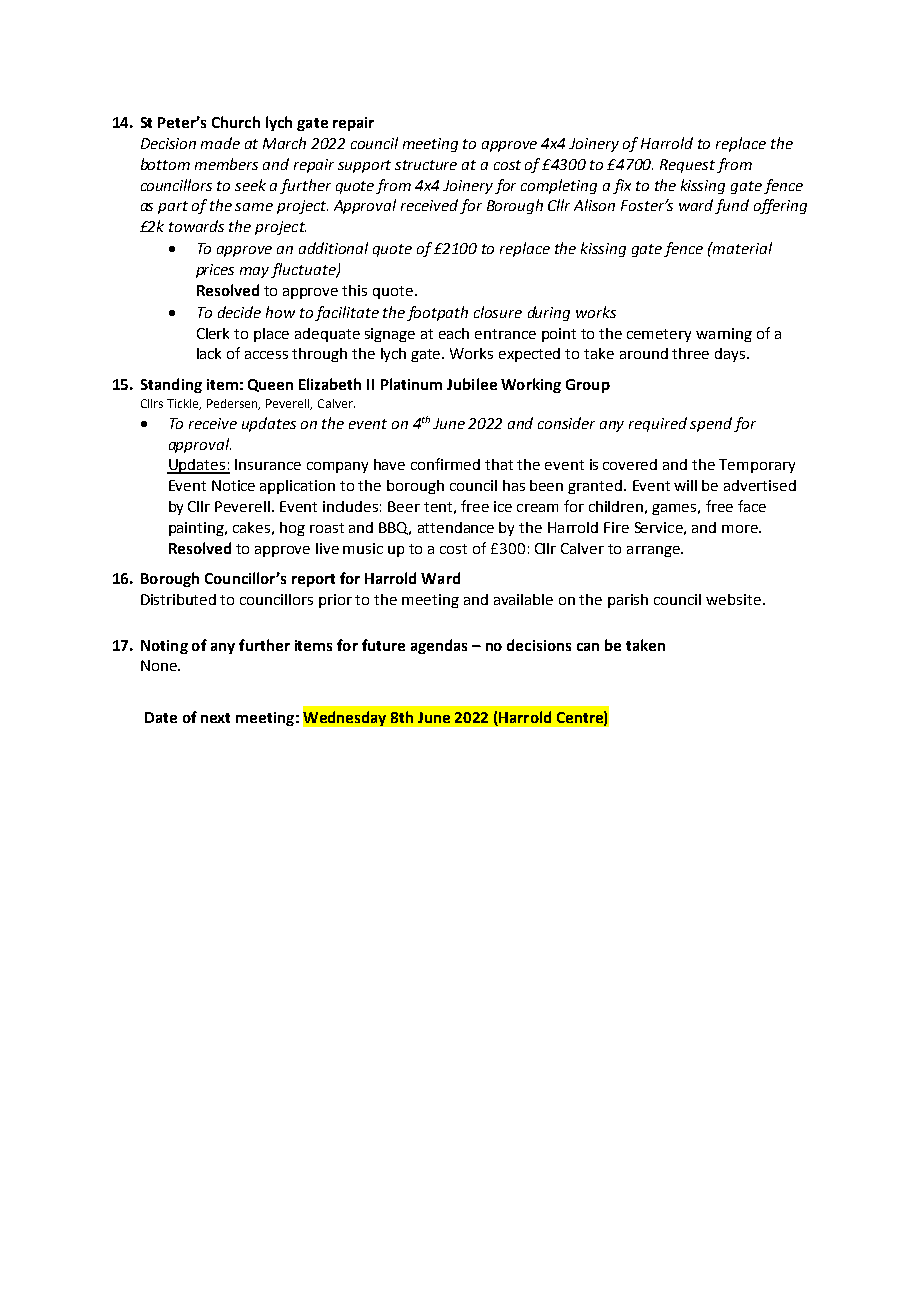  What do you see at coordinates (456, 527) in the screenshot?
I see `attendance` at bounding box center [456, 527].
